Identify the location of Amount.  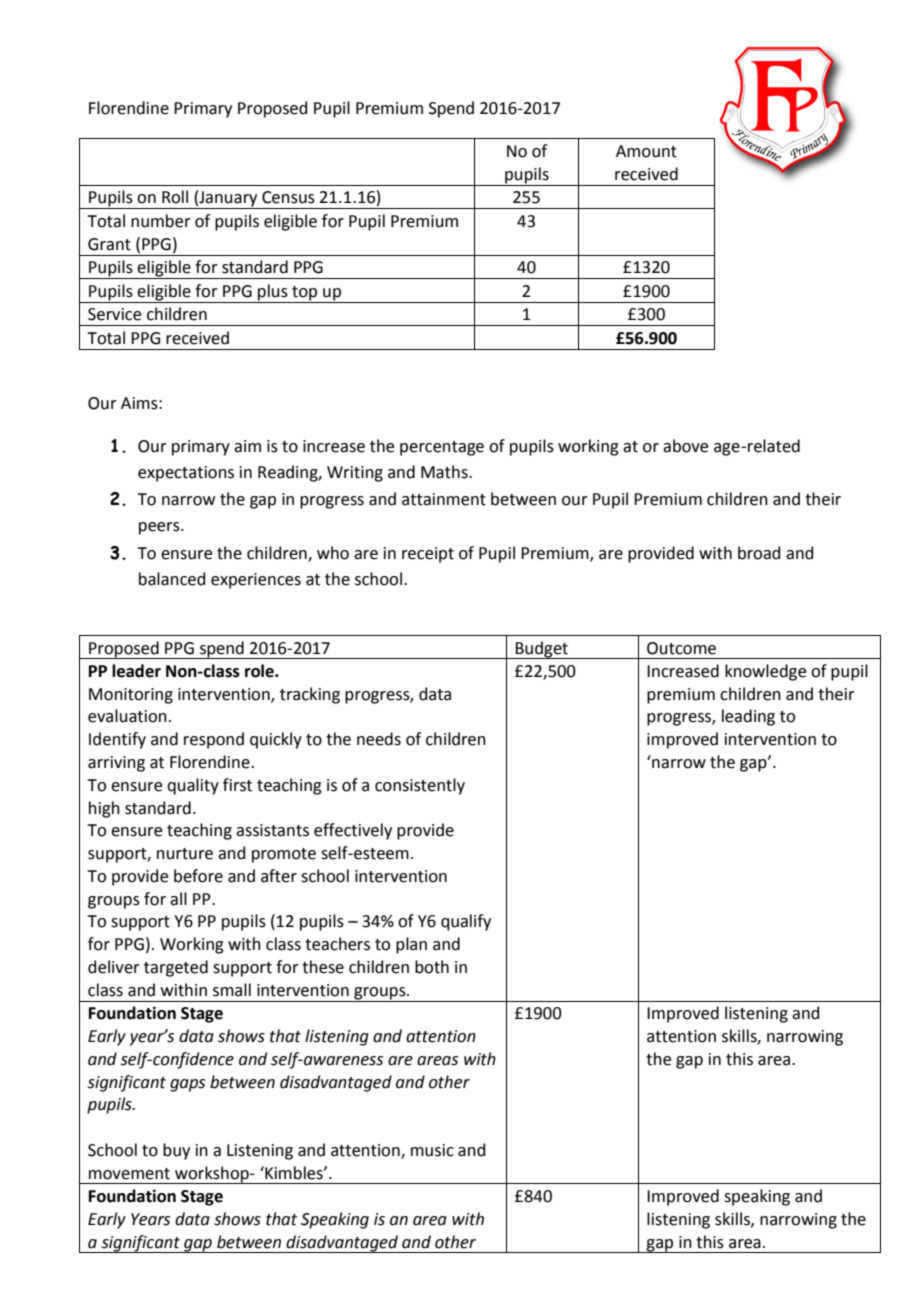
(646, 151).
